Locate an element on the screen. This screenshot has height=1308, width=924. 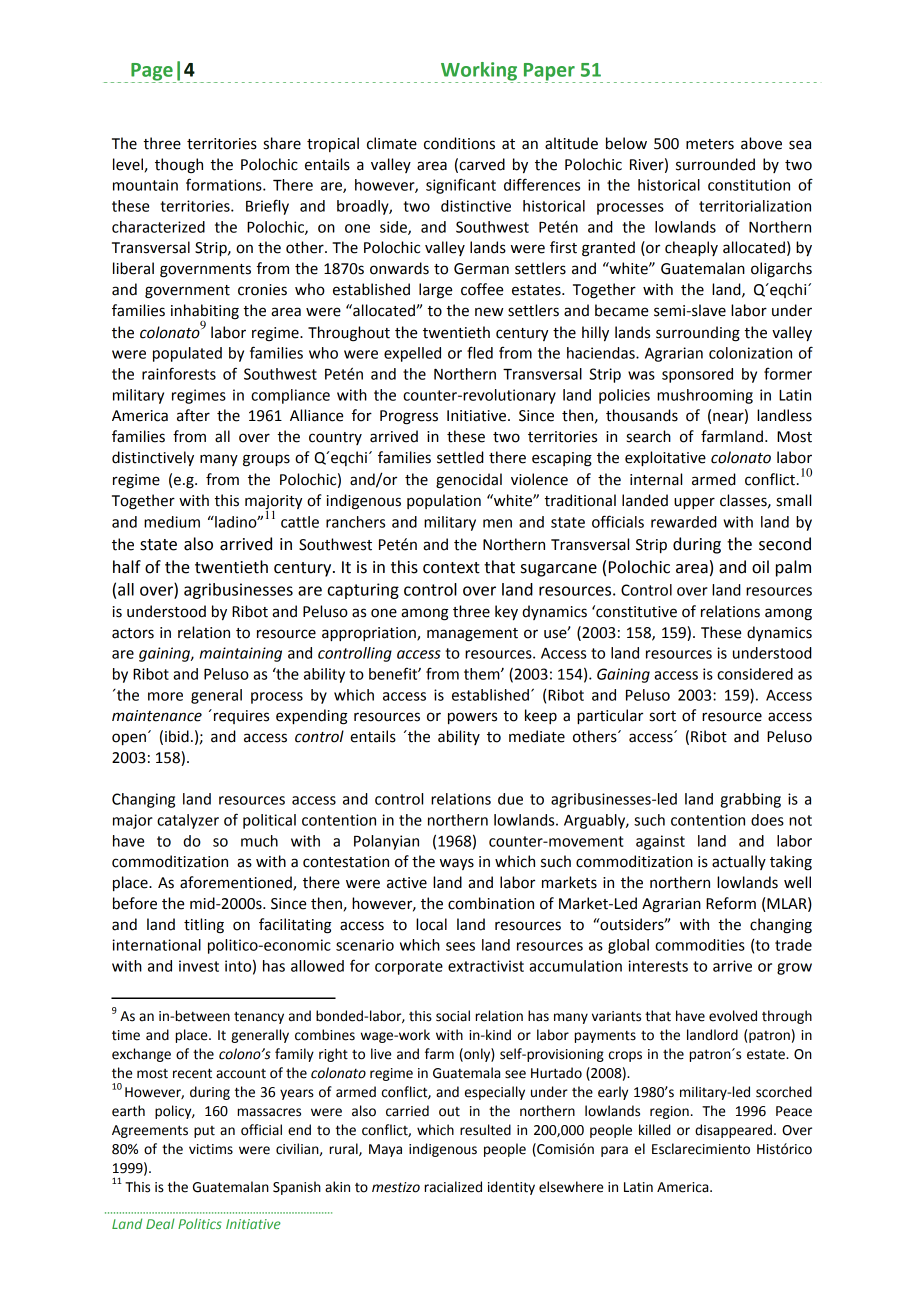
Politics is located at coordinates (200, 1223).
